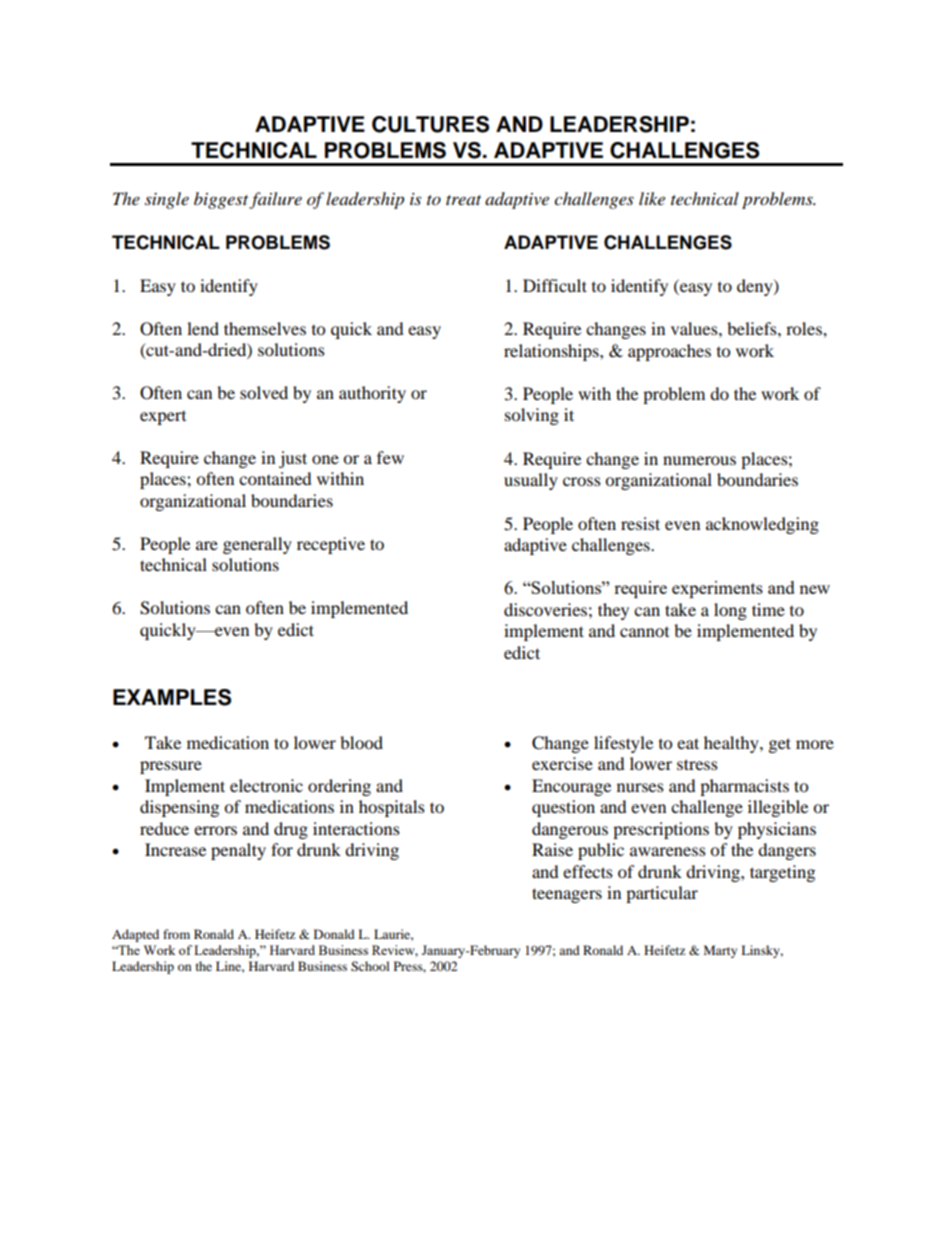 The height and width of the screenshot is (1233, 952). What do you see at coordinates (720, 951) in the screenshot?
I see `Marty` at bounding box center [720, 951].
